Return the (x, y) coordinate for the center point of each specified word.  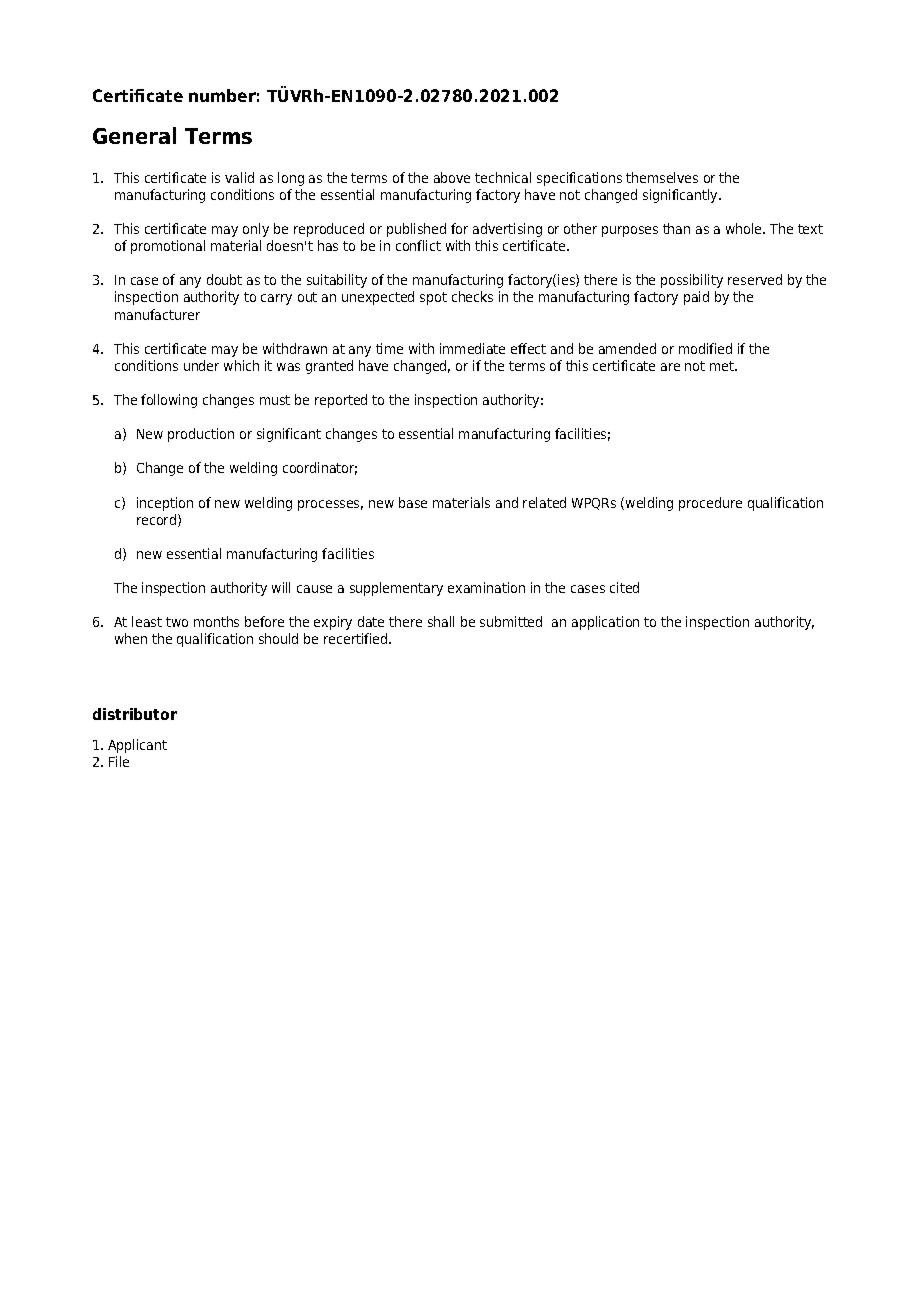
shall (441, 621)
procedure (710, 504)
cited (624, 587)
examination (486, 587)
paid (696, 298)
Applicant (137, 746)
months (216, 621)
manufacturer (157, 314)
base (413, 502)
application (605, 623)
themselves (662, 177)
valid (239, 177)
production (201, 435)
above (452, 177)
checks (472, 296)
